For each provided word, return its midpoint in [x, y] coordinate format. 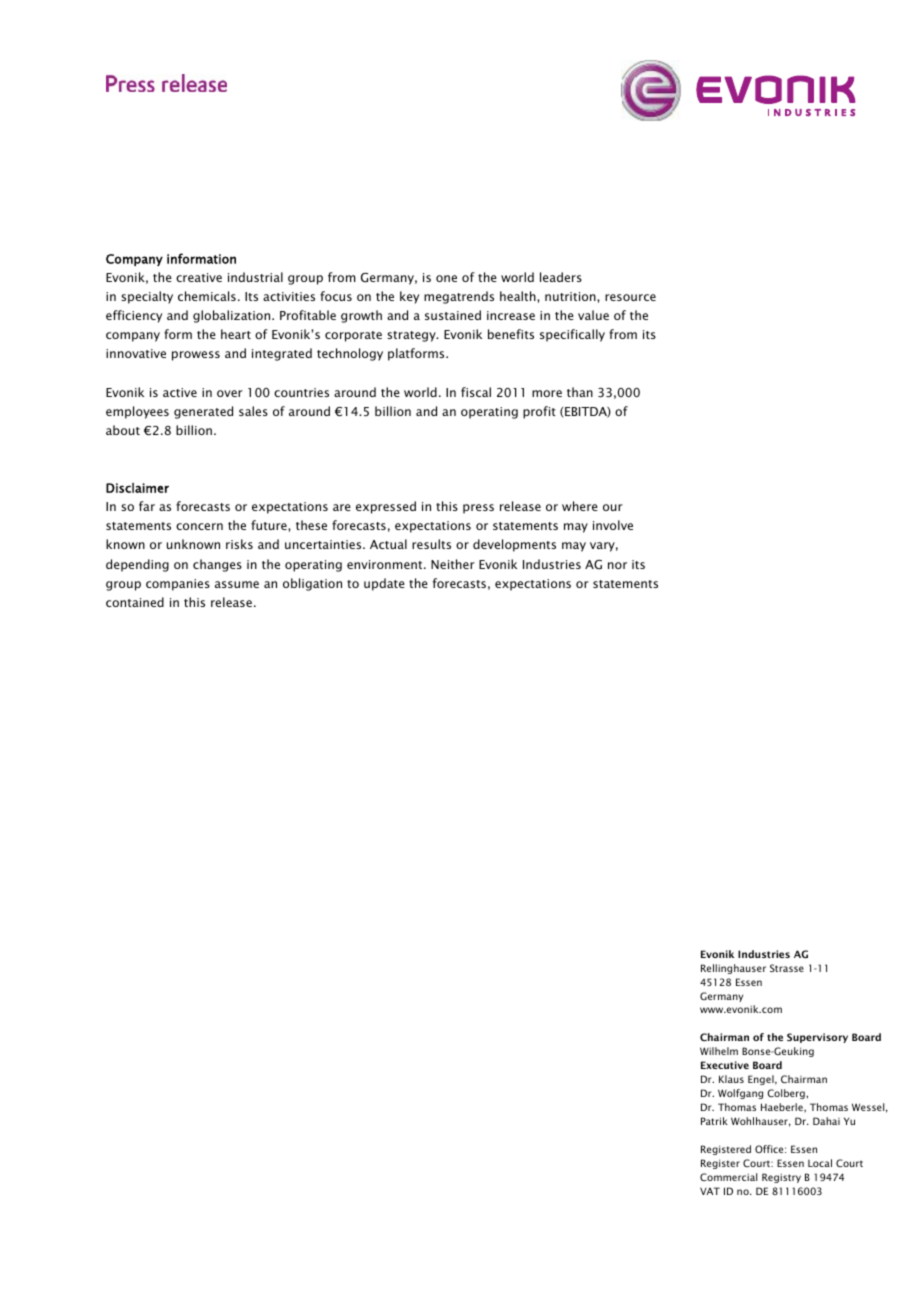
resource [630, 297]
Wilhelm [719, 1051]
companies [178, 585]
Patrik [714, 1121]
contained [135, 602]
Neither [453, 564]
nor [617, 565]
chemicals [207, 296]
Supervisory [817, 1038]
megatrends [459, 297]
